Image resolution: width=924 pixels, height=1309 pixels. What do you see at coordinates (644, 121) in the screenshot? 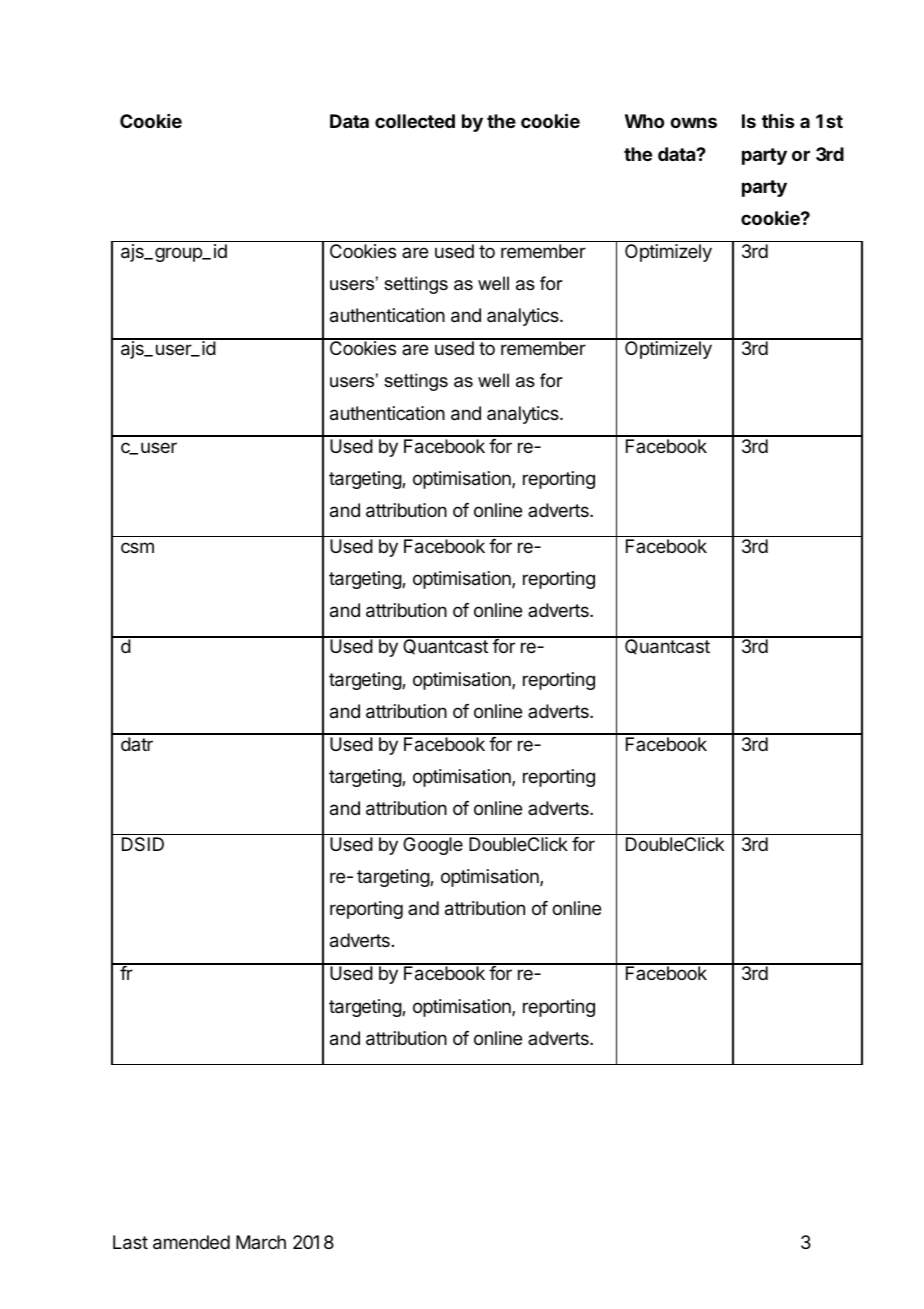
I see `Who` at bounding box center [644, 121].
